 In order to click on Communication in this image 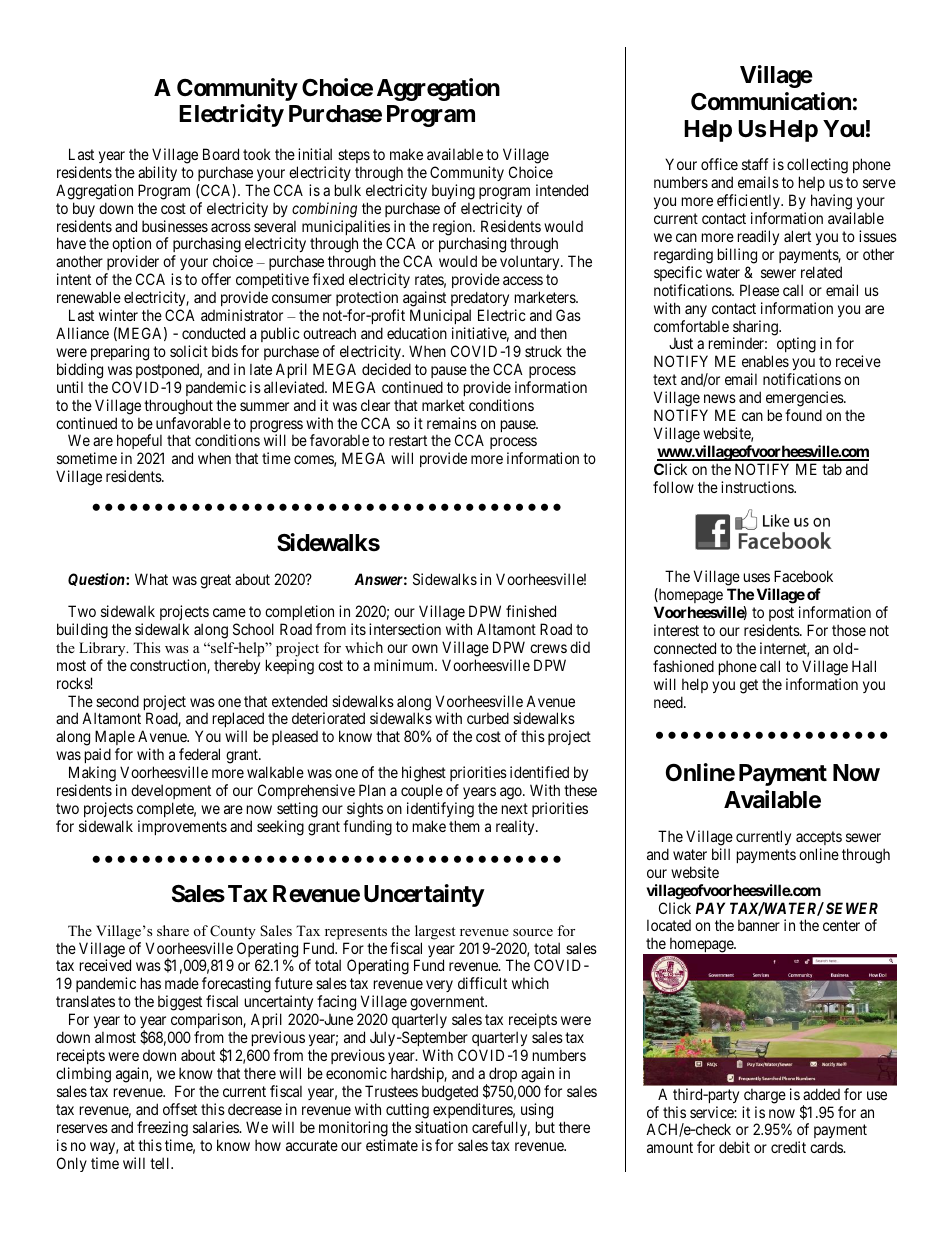, I will do `click(771, 101)`.
